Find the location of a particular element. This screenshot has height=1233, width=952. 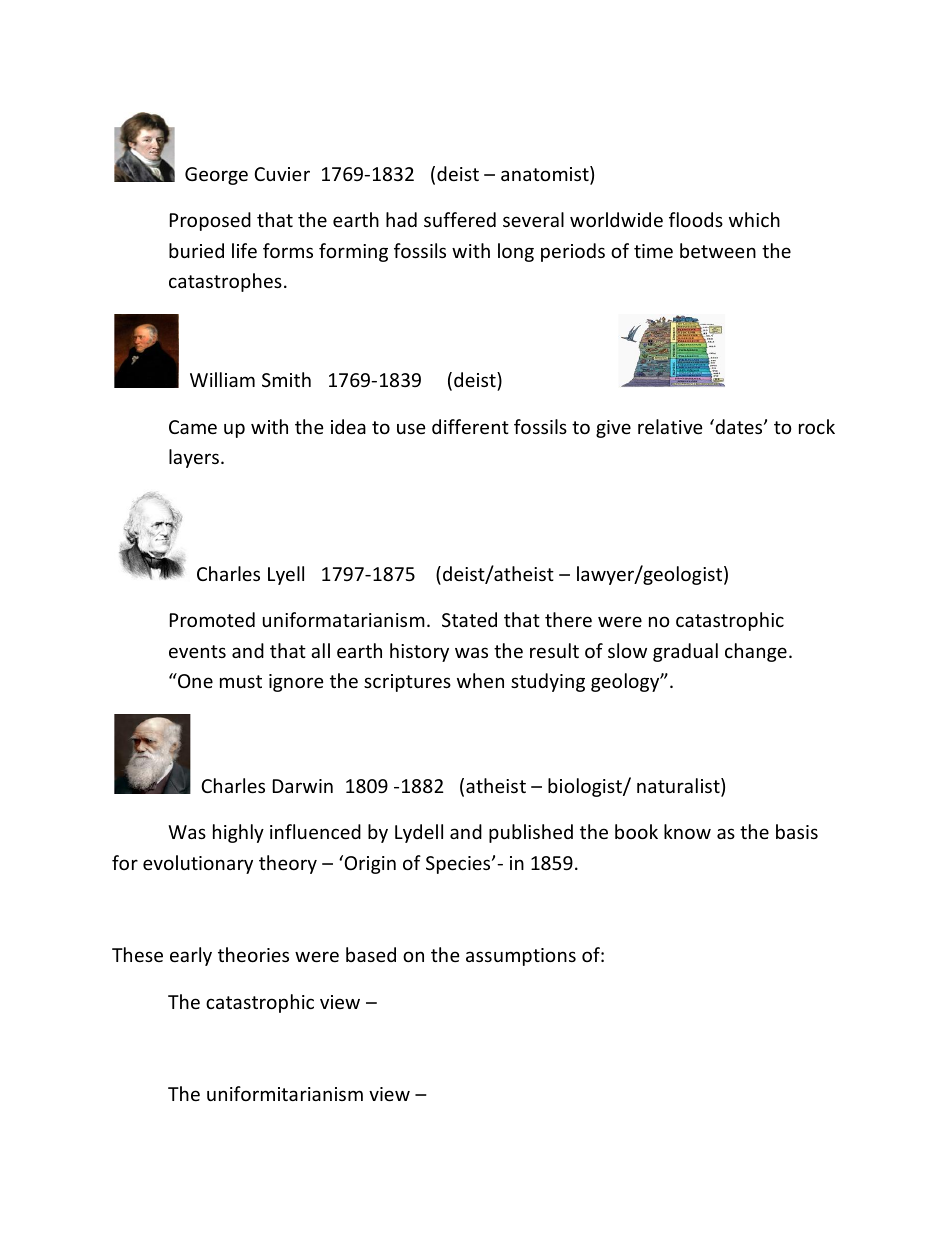

Came is located at coordinates (193, 427).
